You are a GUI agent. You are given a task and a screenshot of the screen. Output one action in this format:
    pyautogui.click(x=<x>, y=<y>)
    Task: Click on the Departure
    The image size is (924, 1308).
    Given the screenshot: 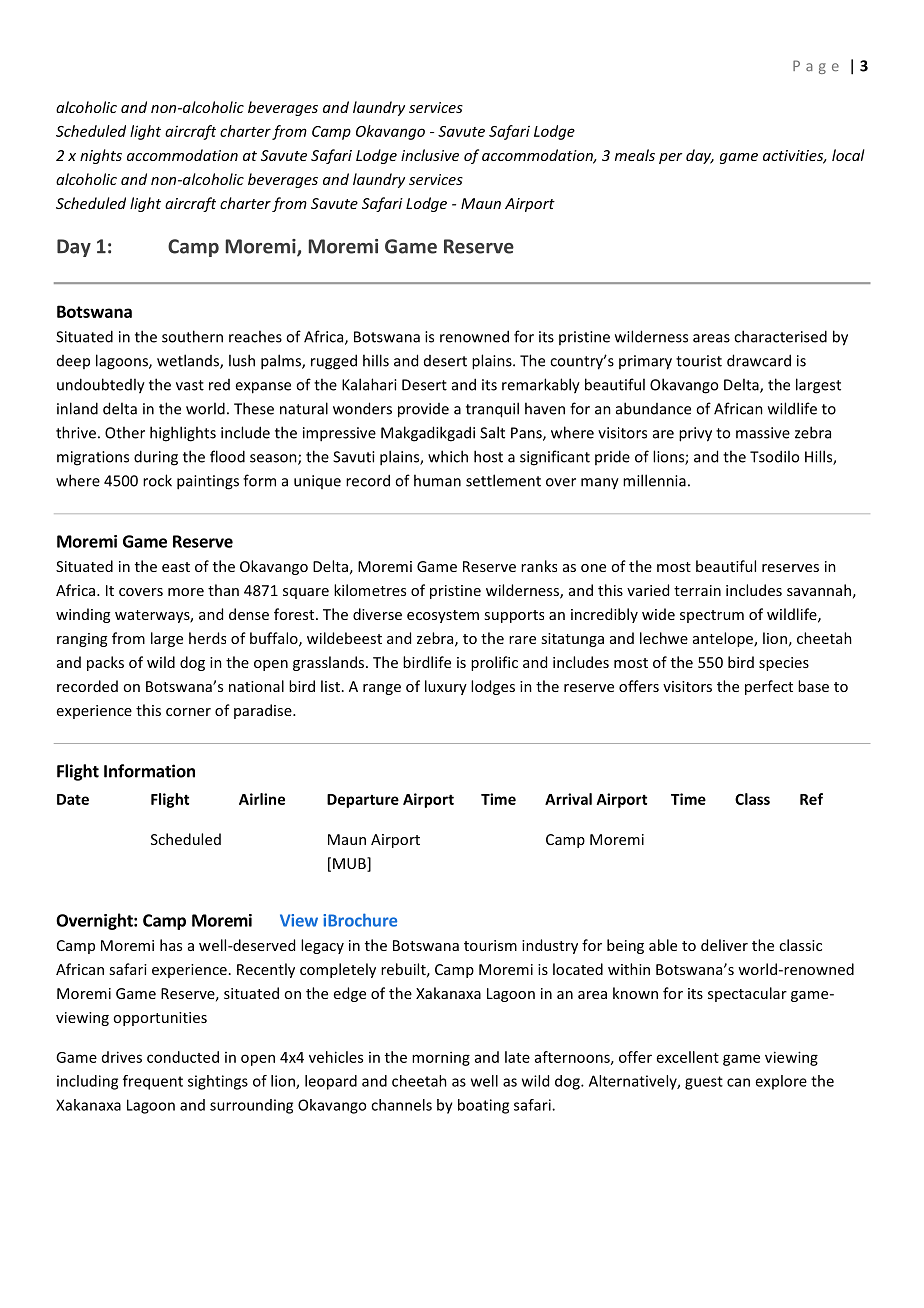 What is the action you would take?
    pyautogui.click(x=363, y=801)
